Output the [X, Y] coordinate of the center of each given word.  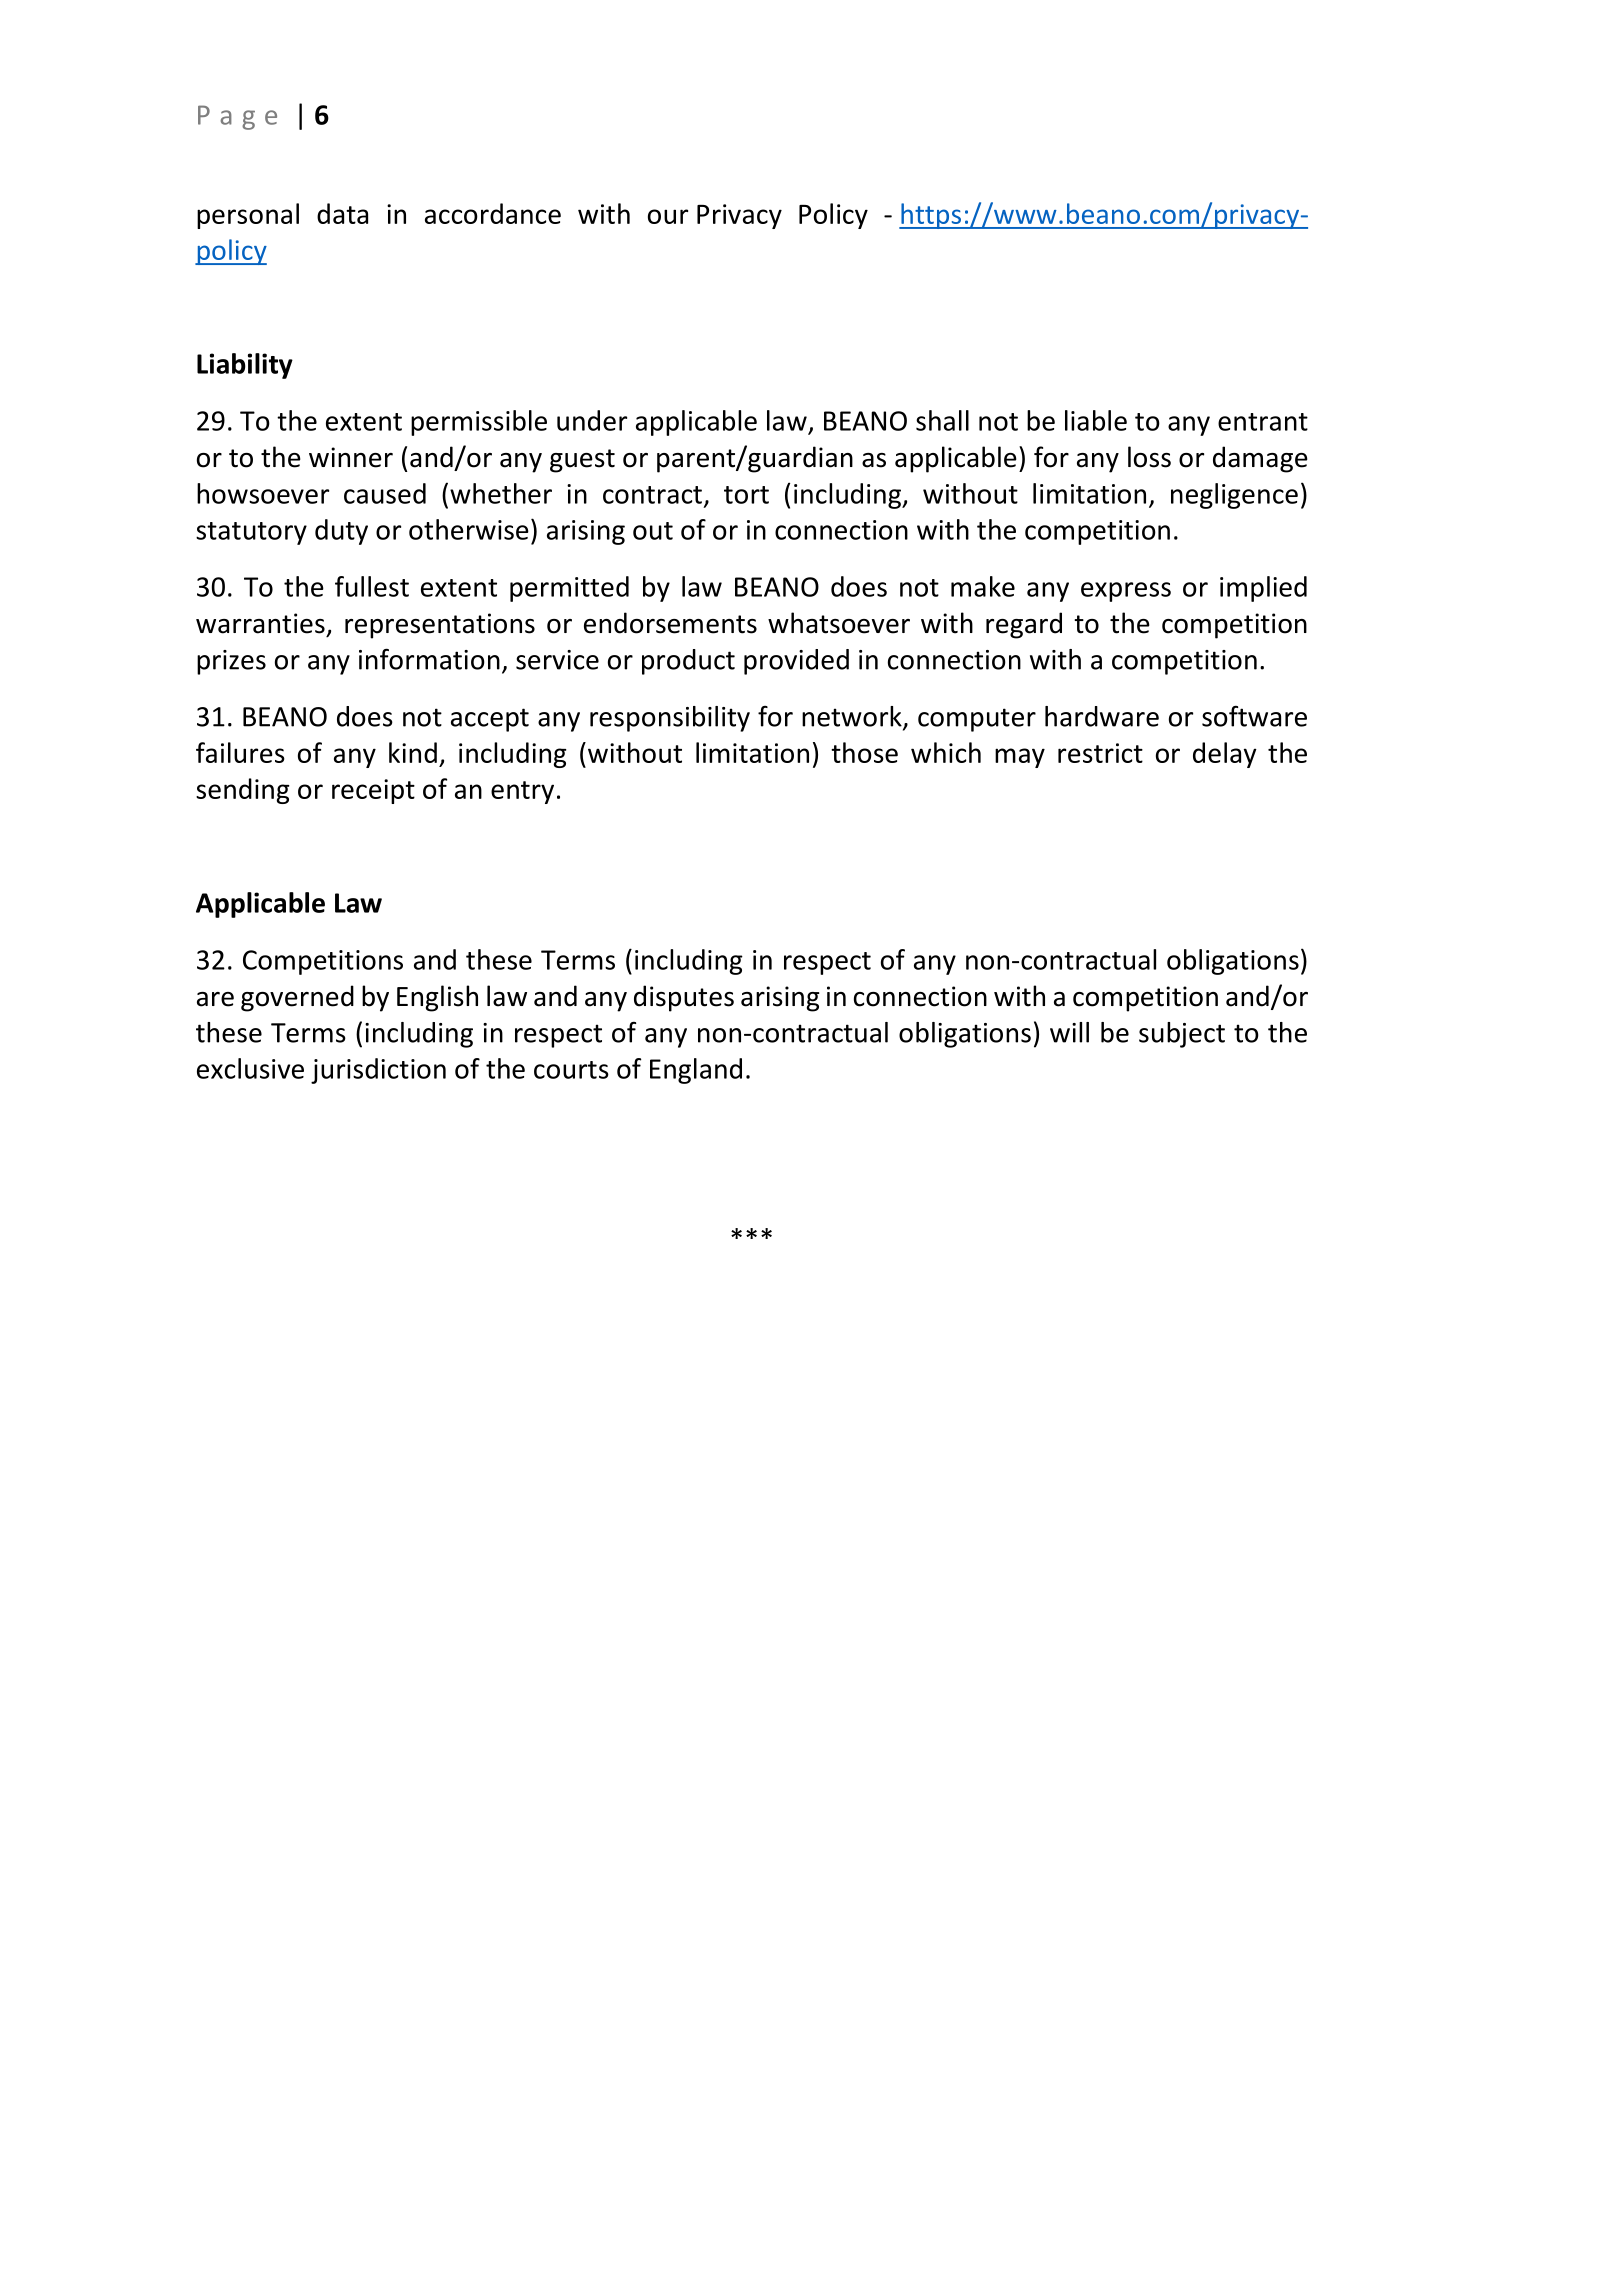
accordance [493, 213]
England [696, 1071]
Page [237, 117]
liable [1096, 420]
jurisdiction [378, 1071]
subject [1182, 1035]
